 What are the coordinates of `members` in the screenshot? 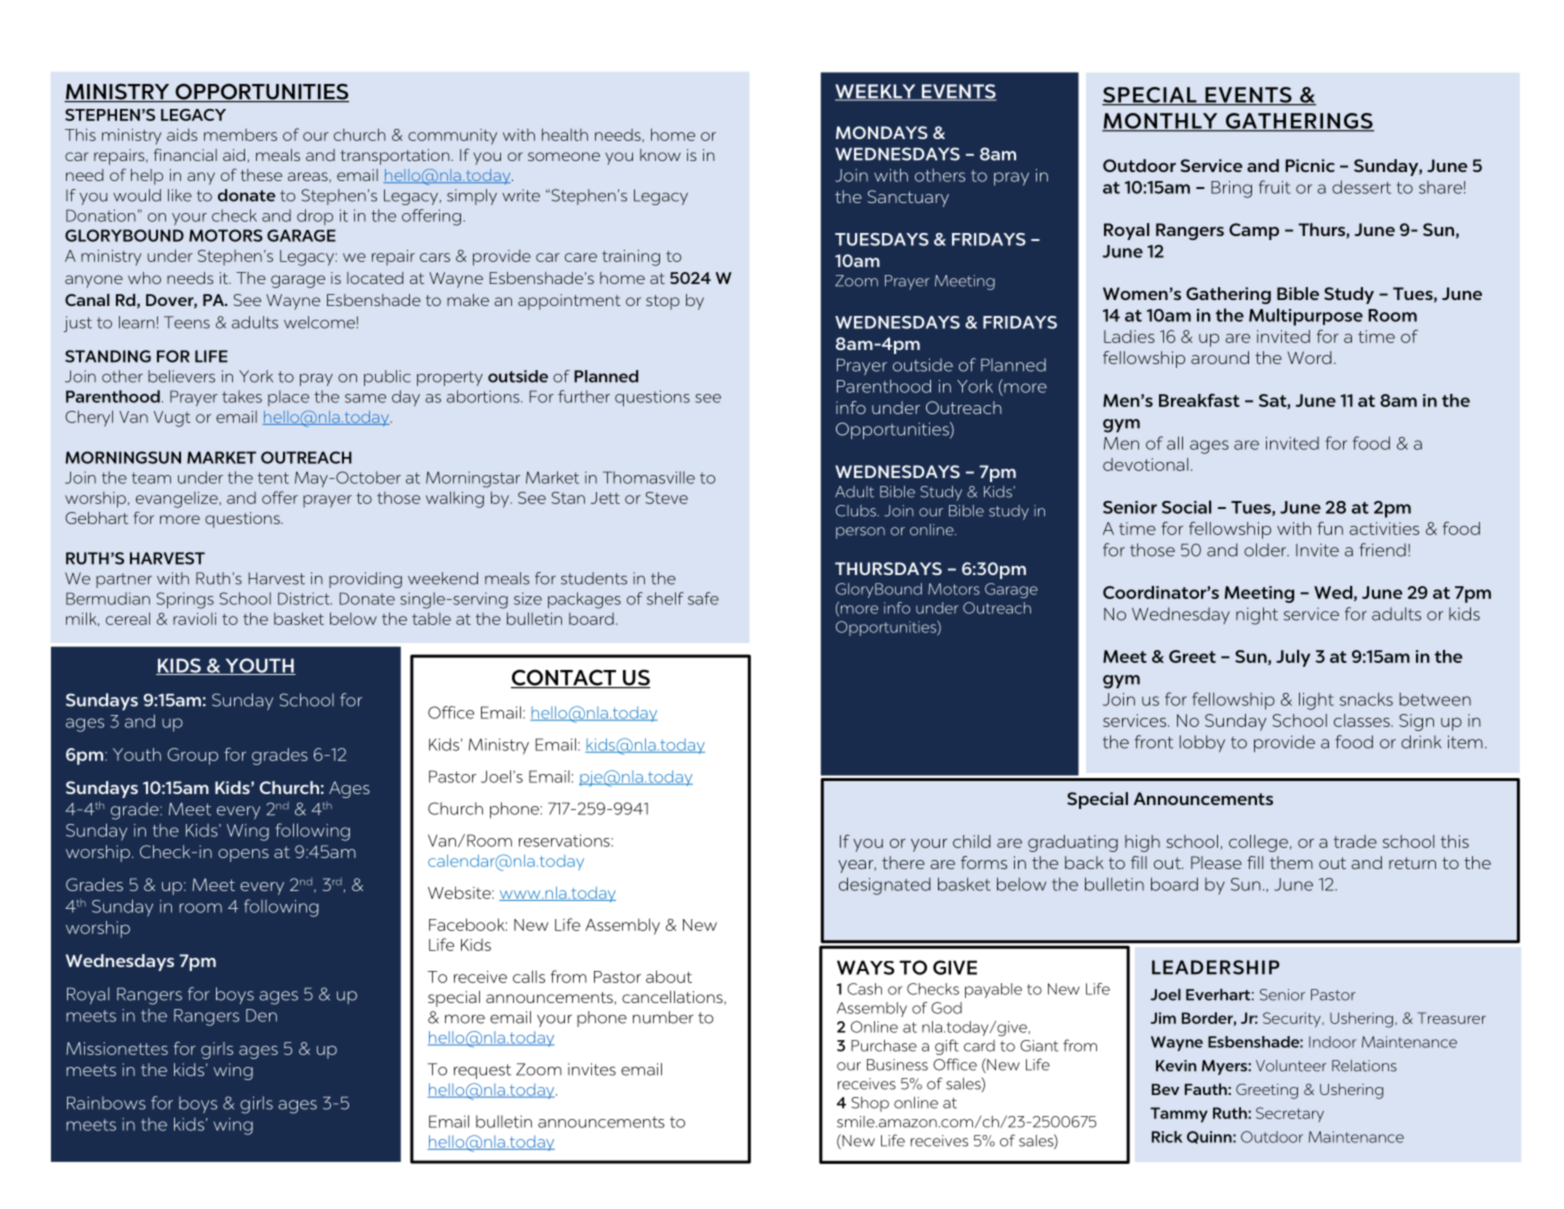 It's located at (240, 135).
